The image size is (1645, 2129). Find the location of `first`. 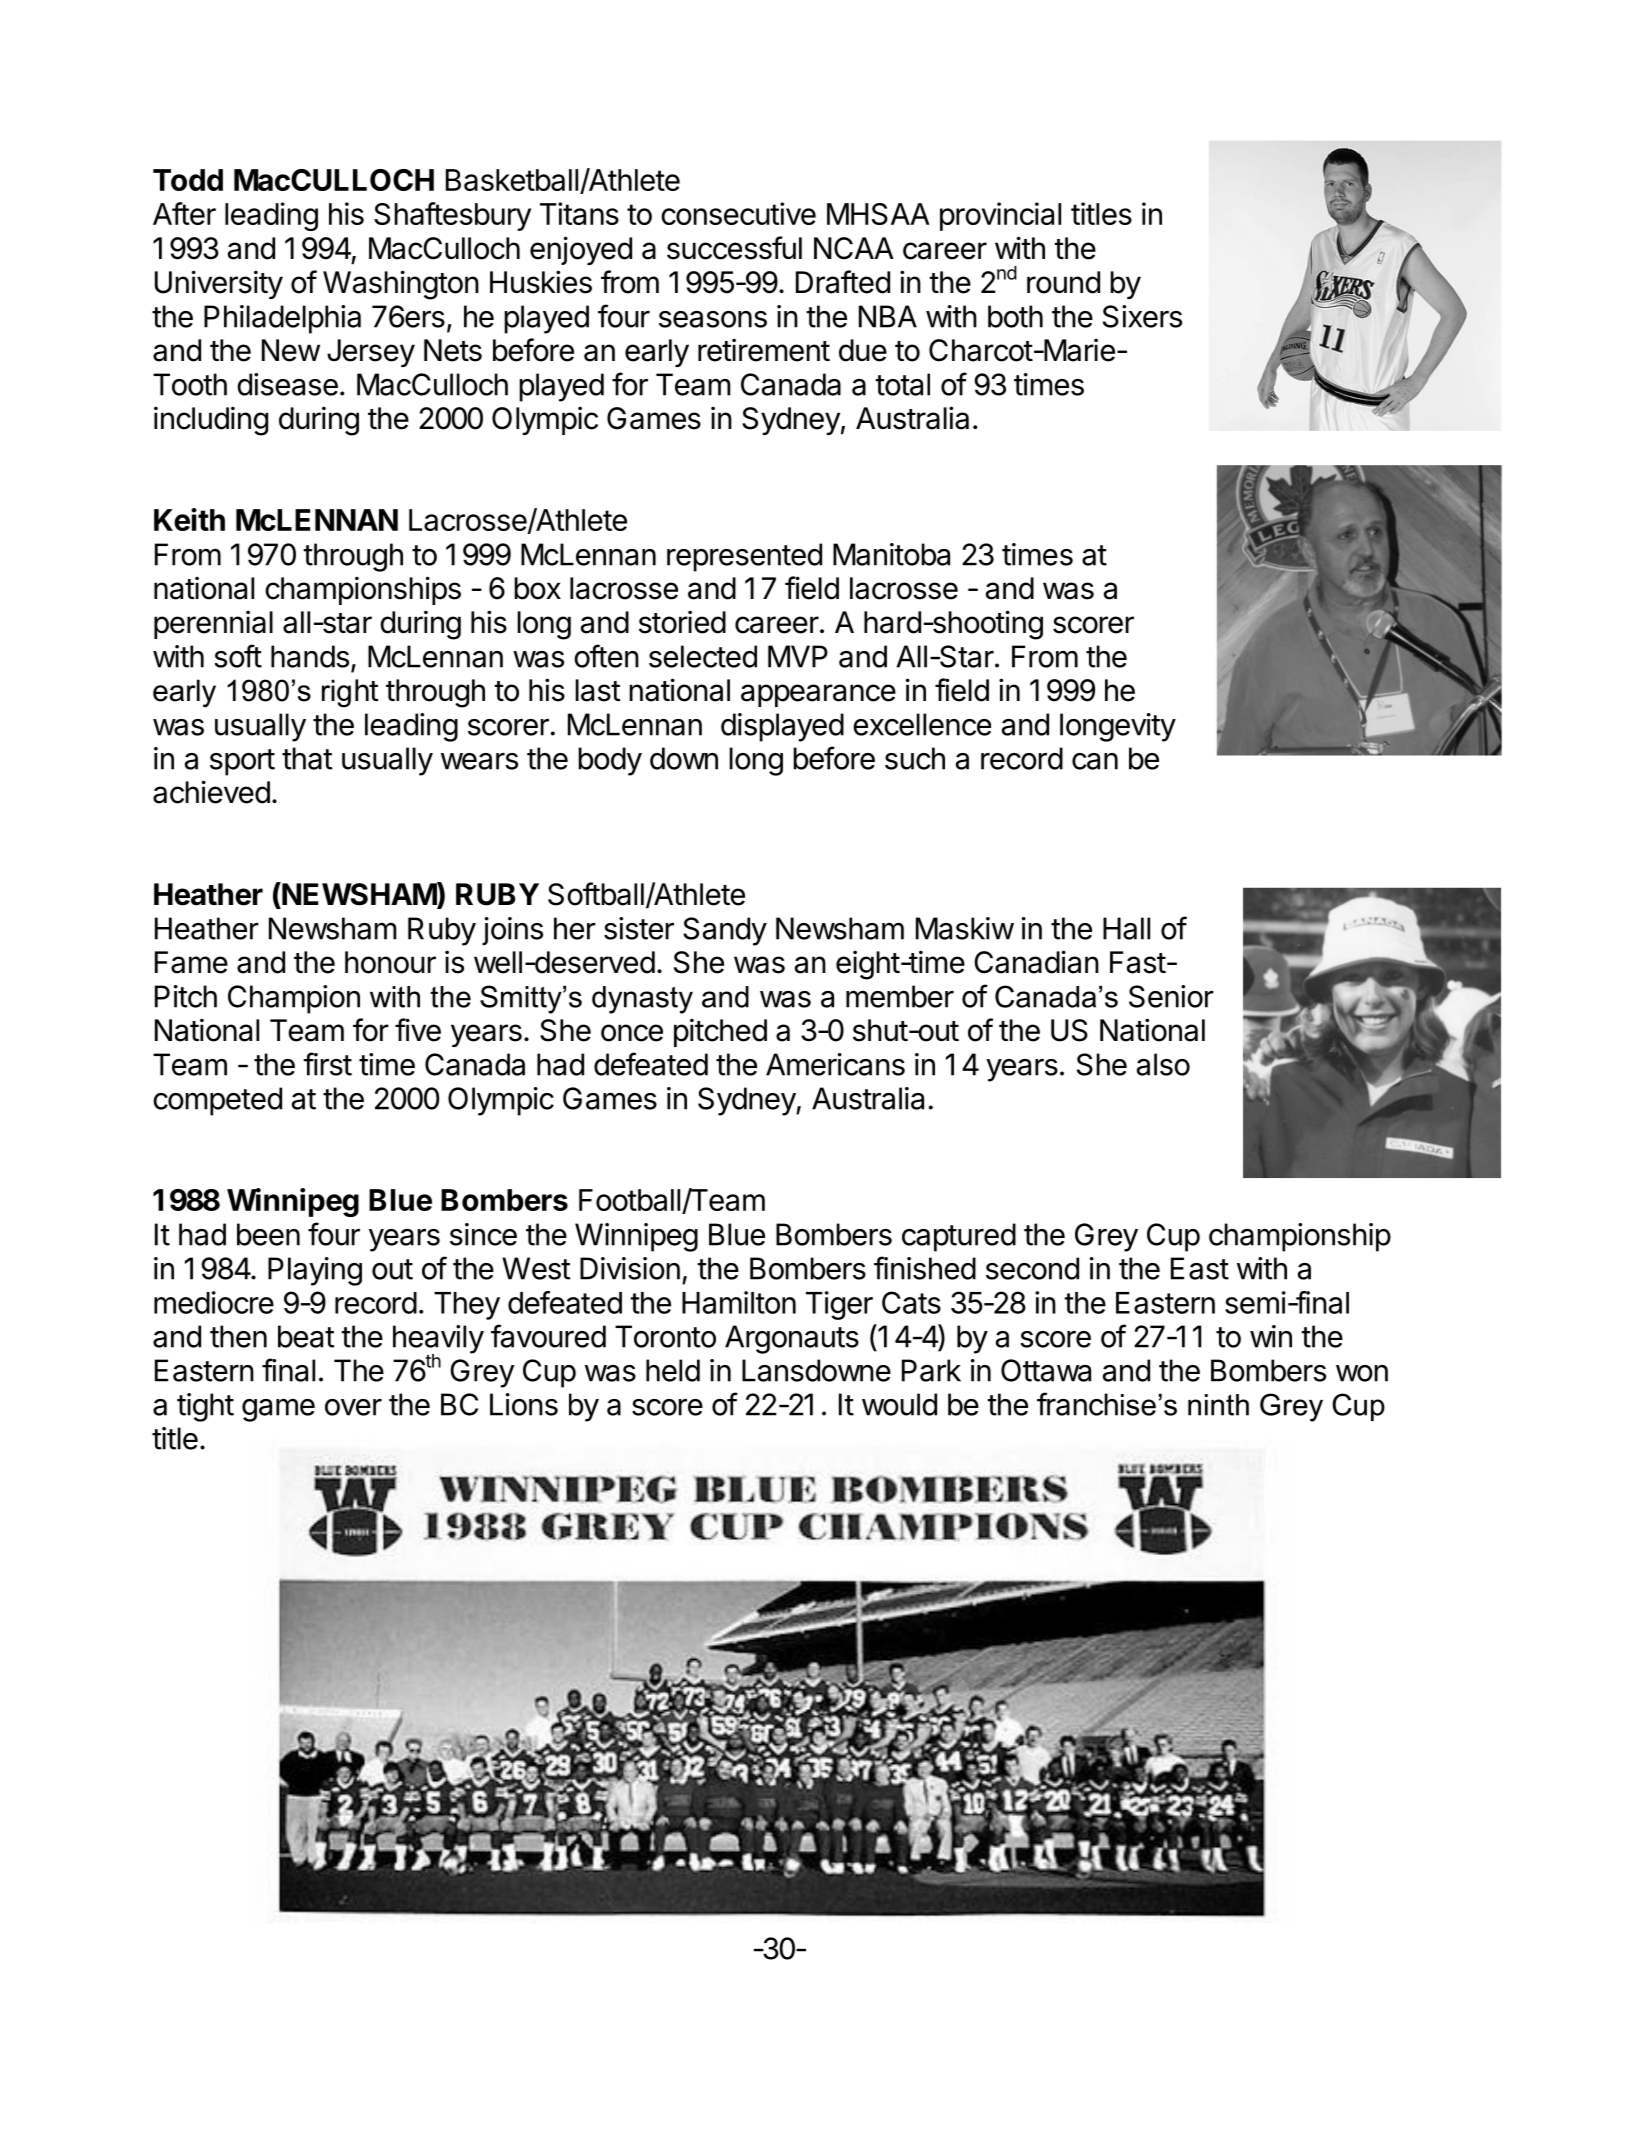

first is located at coordinates (327, 1064).
